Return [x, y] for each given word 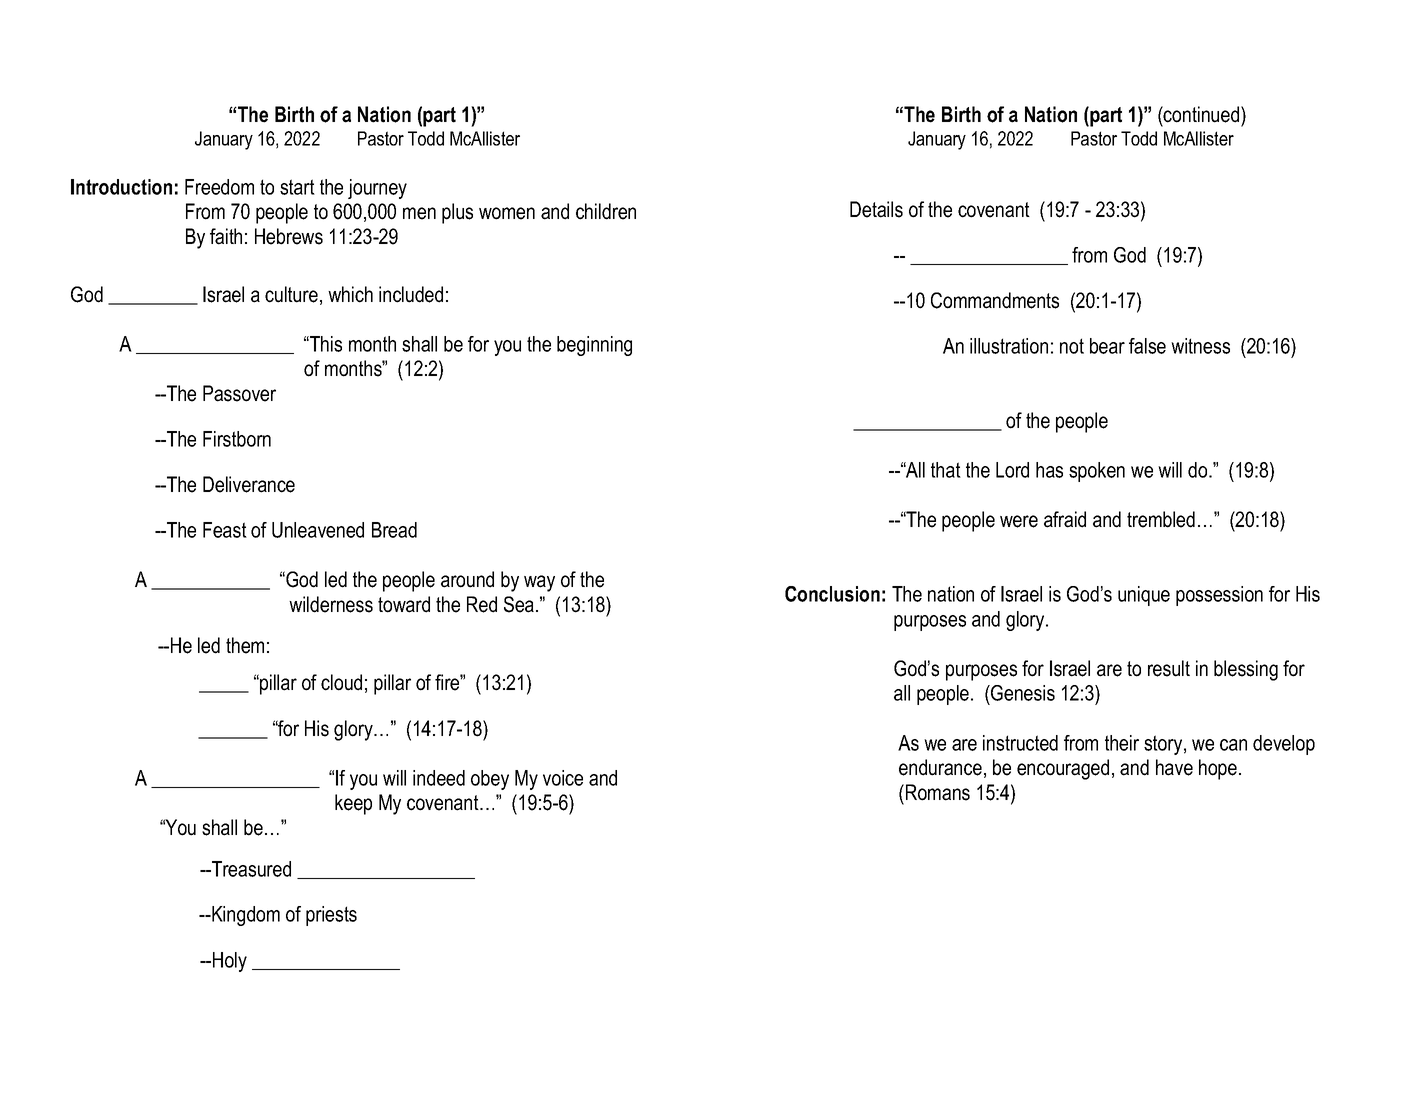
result [1169, 668]
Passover [239, 393]
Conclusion [832, 594]
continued [1202, 114]
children [606, 211]
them [245, 645]
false [1147, 346]
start [297, 187]
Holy [230, 962]
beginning [594, 346]
